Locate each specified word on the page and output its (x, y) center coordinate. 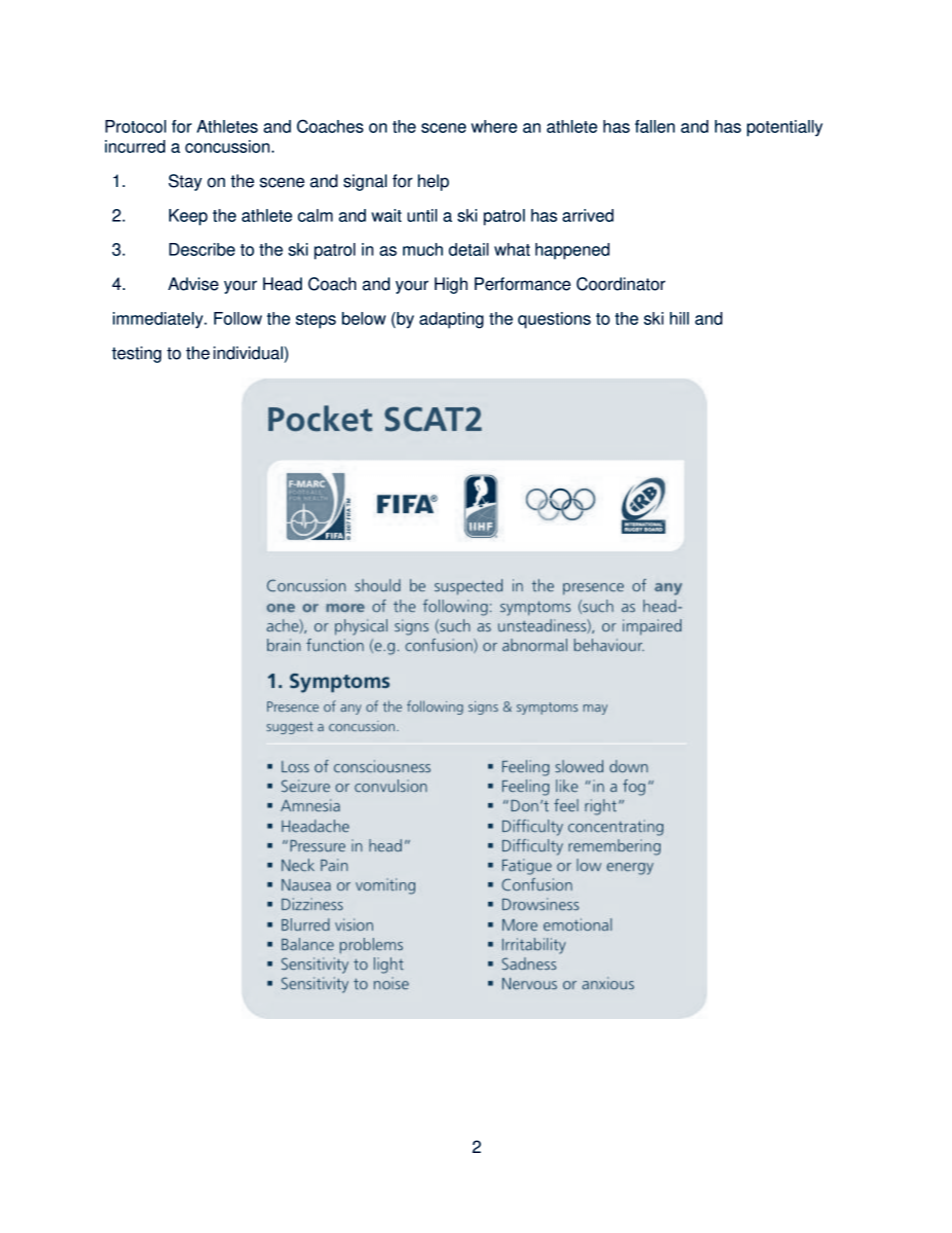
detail (469, 249)
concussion (227, 146)
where (494, 126)
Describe (202, 249)
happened (572, 251)
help (433, 182)
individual (249, 353)
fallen (655, 126)
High (451, 285)
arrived (588, 215)
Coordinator (620, 284)
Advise (193, 284)
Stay (185, 182)
